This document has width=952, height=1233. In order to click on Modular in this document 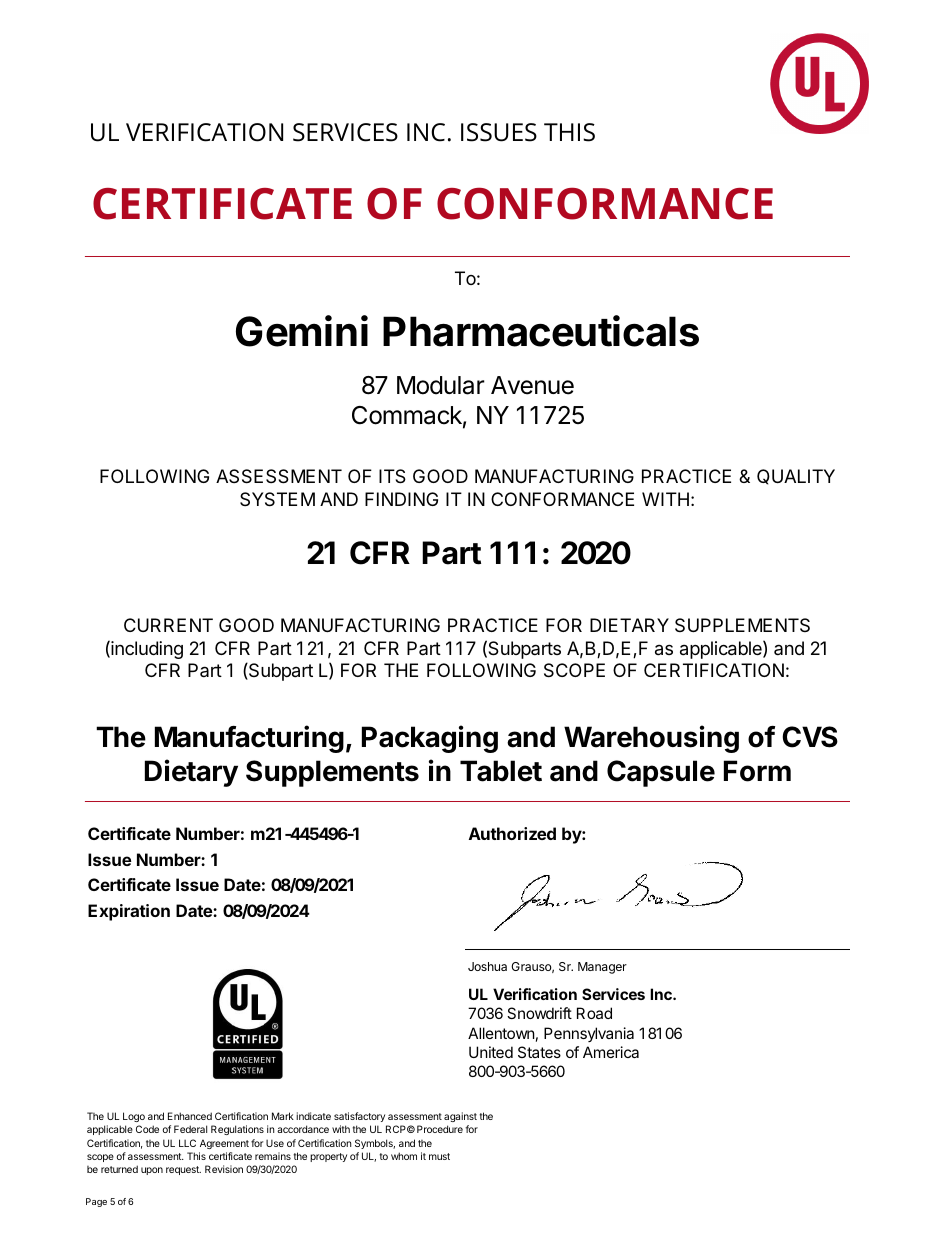, I will do `click(441, 385)`.
